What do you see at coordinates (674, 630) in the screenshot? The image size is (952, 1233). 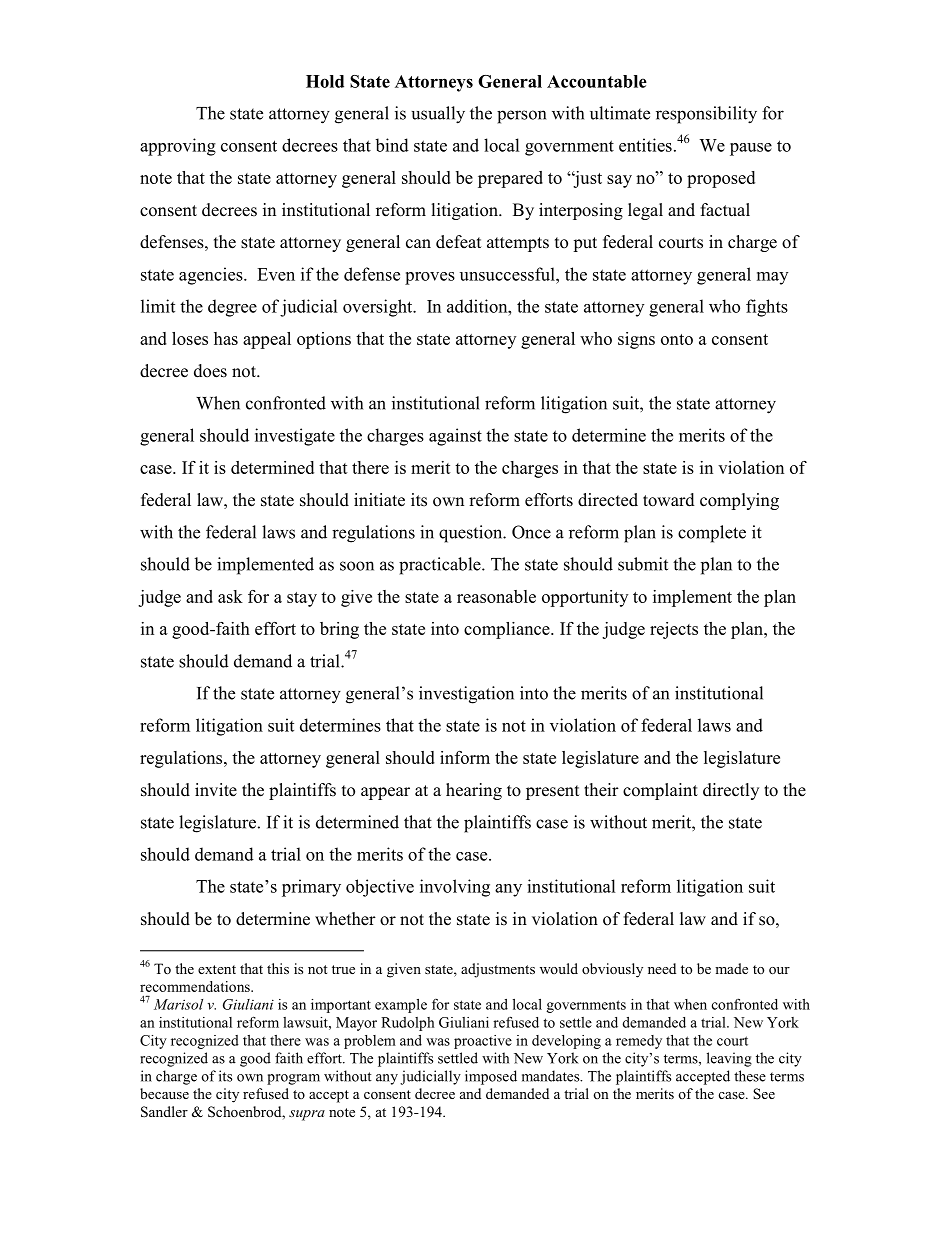 I see `rejects` at bounding box center [674, 630].
